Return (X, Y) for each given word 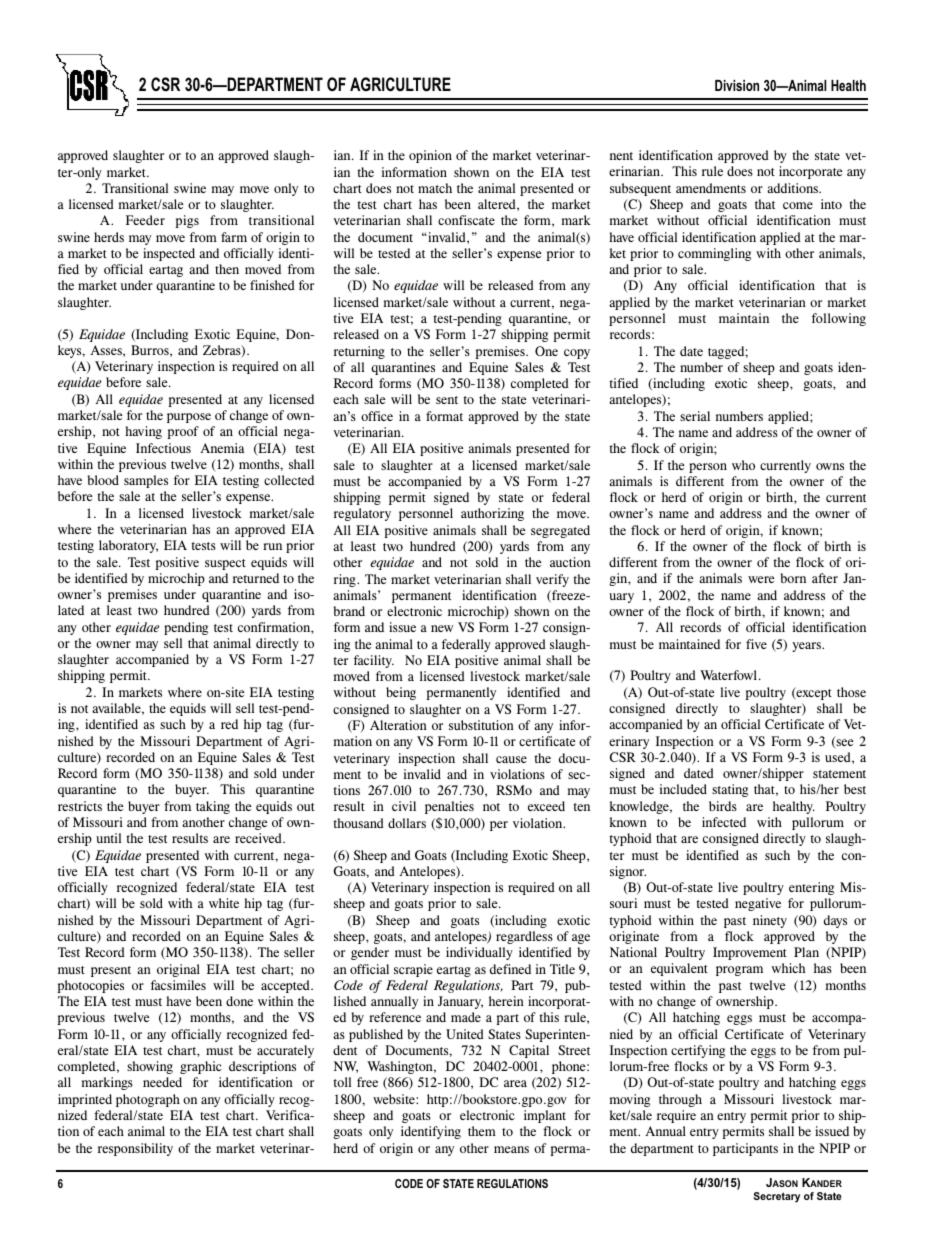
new (442, 628)
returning (359, 352)
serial (695, 416)
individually (479, 953)
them (482, 1131)
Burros (151, 351)
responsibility (135, 1149)
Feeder (145, 220)
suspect (225, 564)
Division (737, 85)
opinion (430, 156)
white (224, 903)
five (756, 644)
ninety (770, 921)
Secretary (777, 1197)
